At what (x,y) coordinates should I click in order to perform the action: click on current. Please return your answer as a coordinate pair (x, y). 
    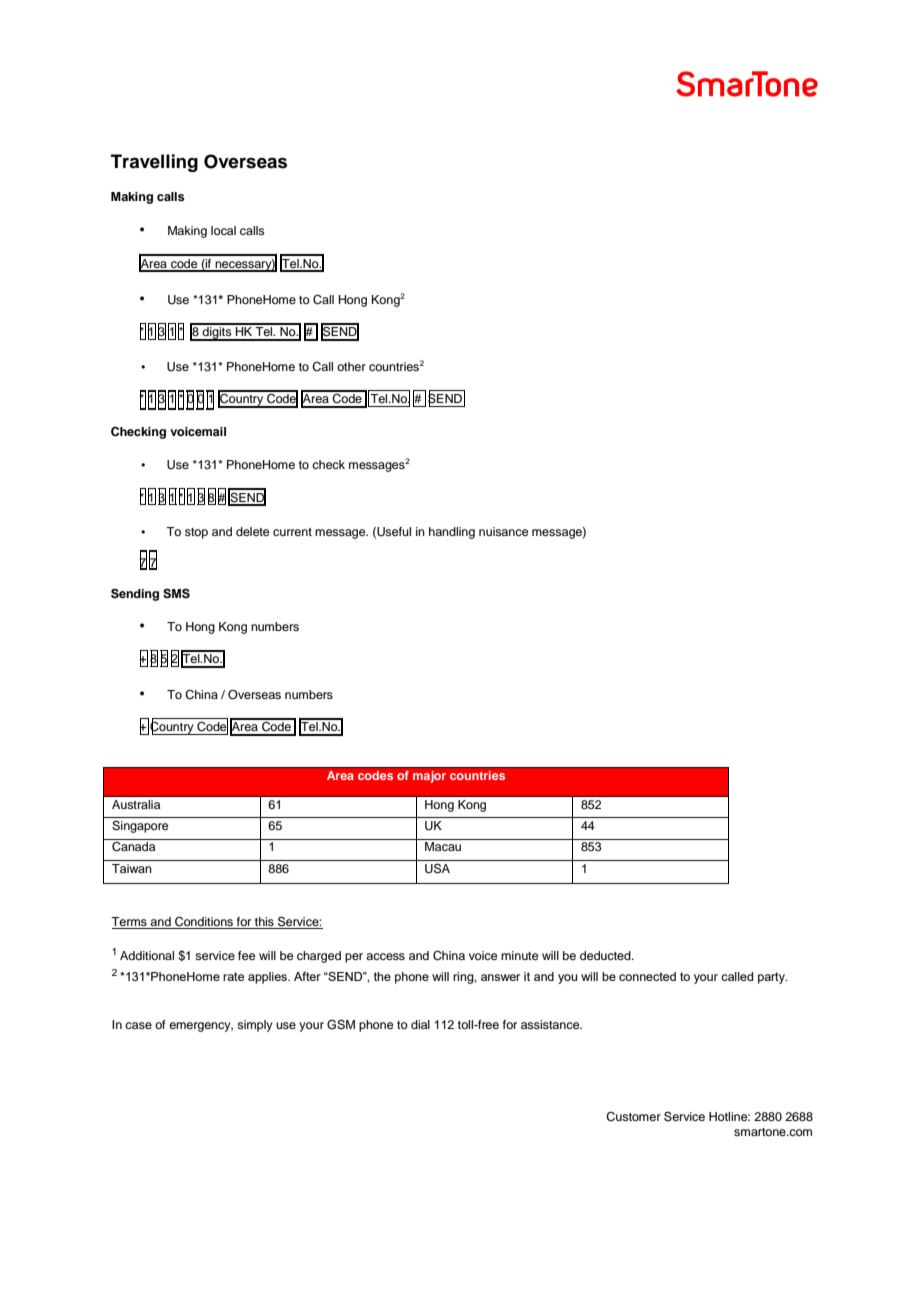
    Looking at the image, I should click on (292, 532).
